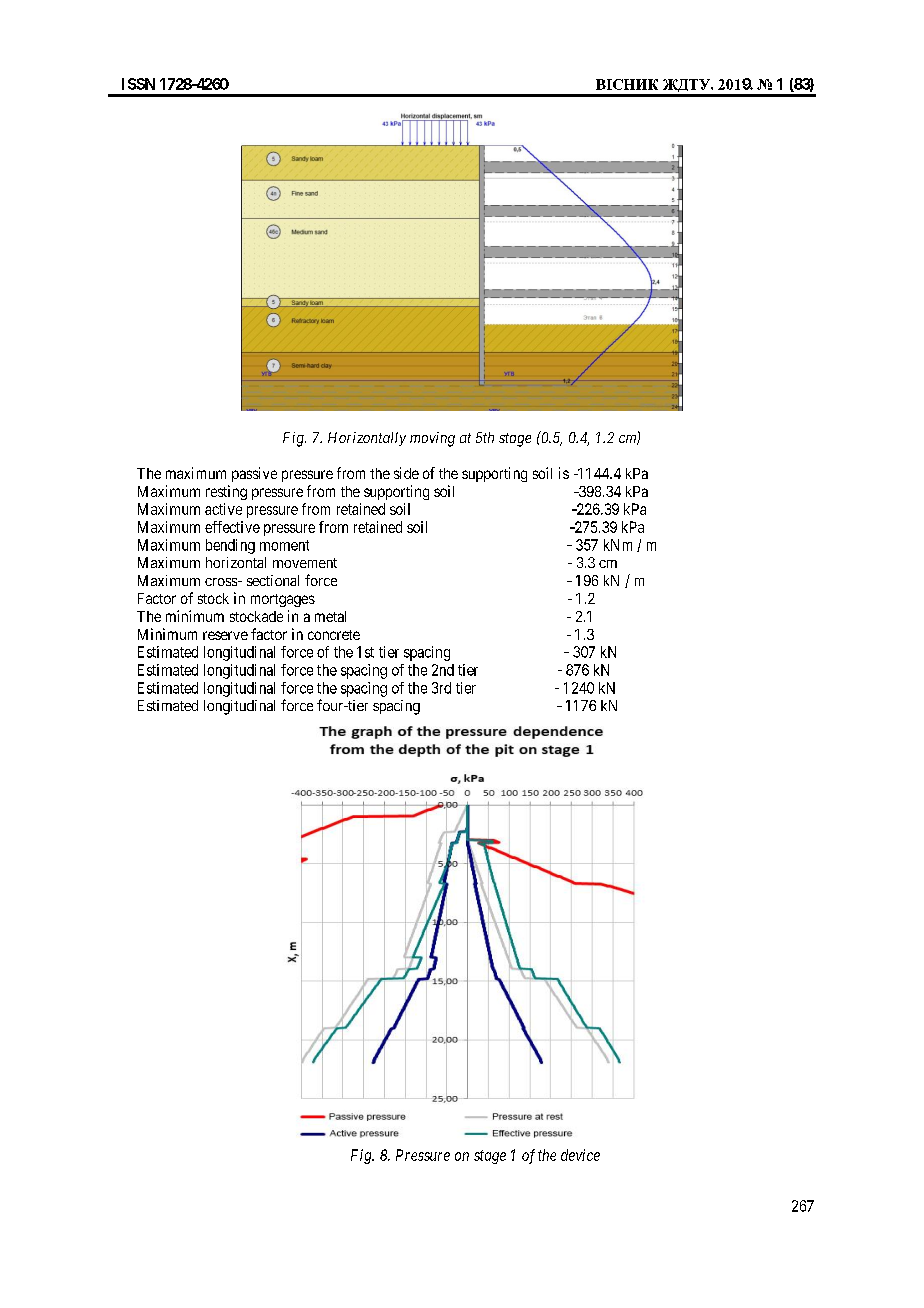  What do you see at coordinates (230, 546) in the screenshot?
I see `bending` at bounding box center [230, 546].
